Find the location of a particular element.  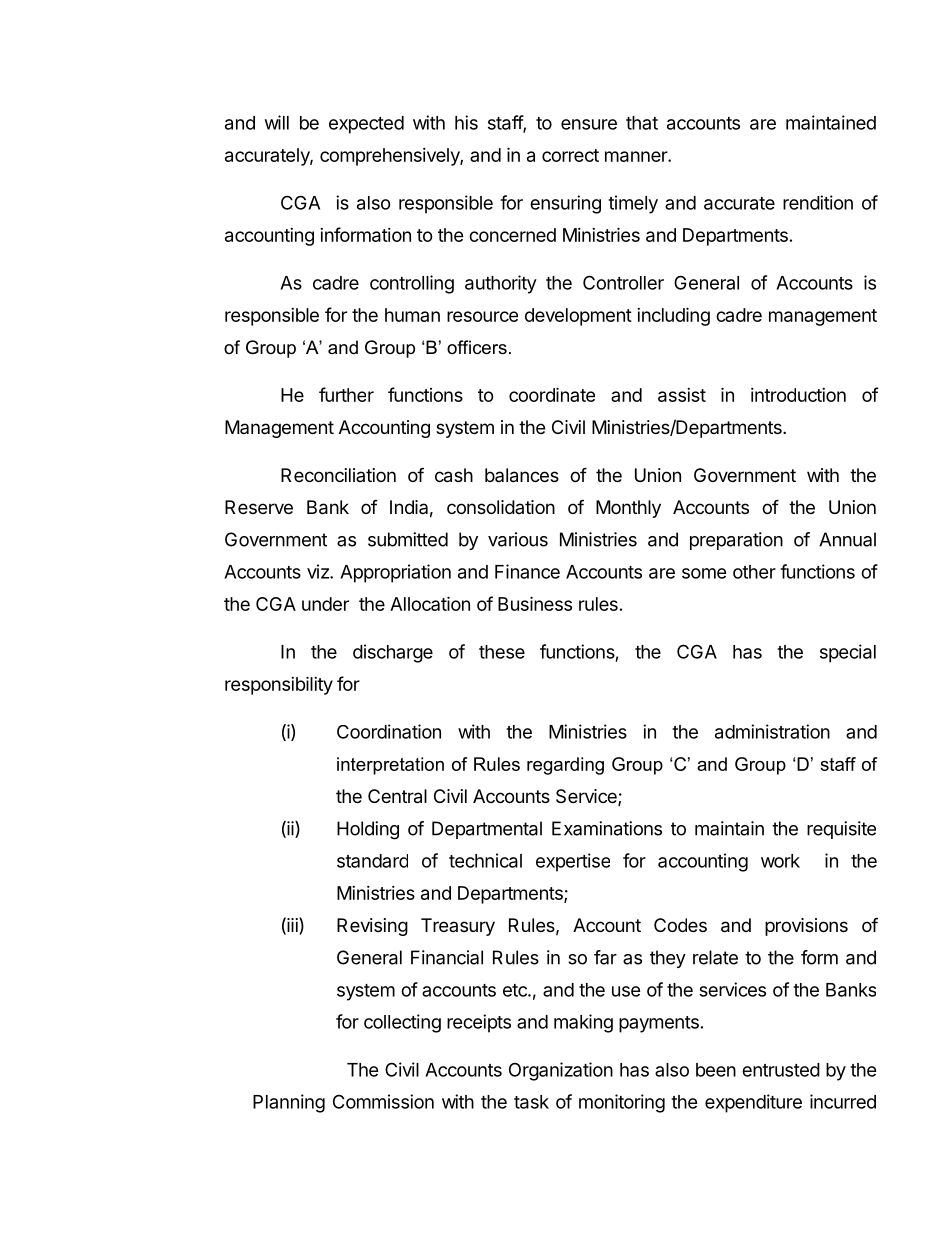

Business is located at coordinates (535, 603).
